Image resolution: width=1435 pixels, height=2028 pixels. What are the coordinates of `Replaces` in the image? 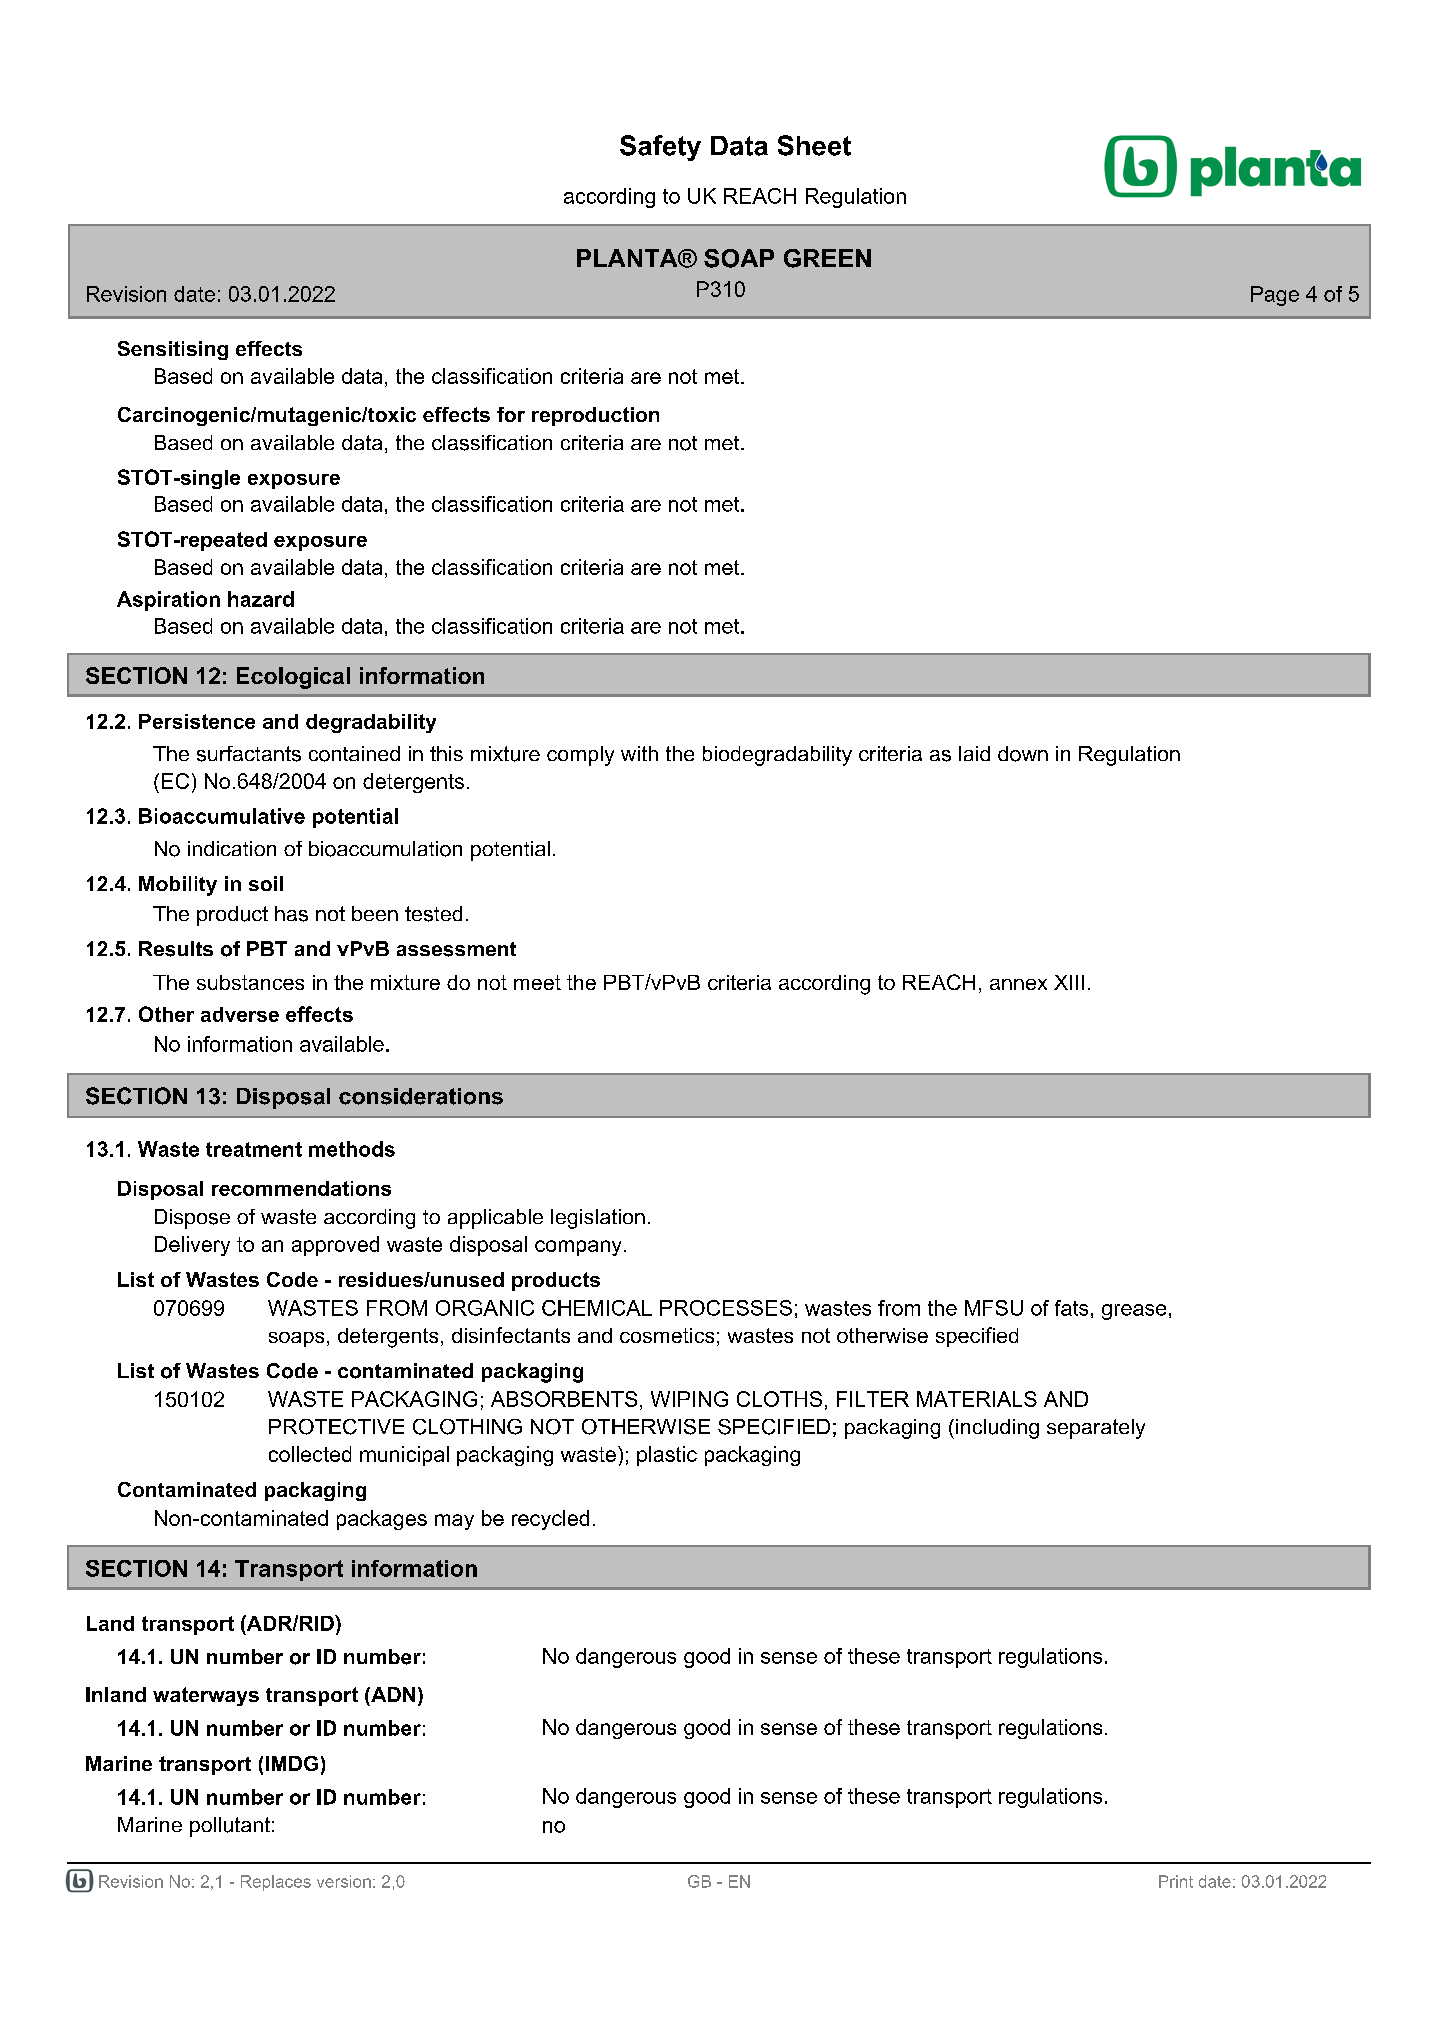 It's located at (276, 1883).
